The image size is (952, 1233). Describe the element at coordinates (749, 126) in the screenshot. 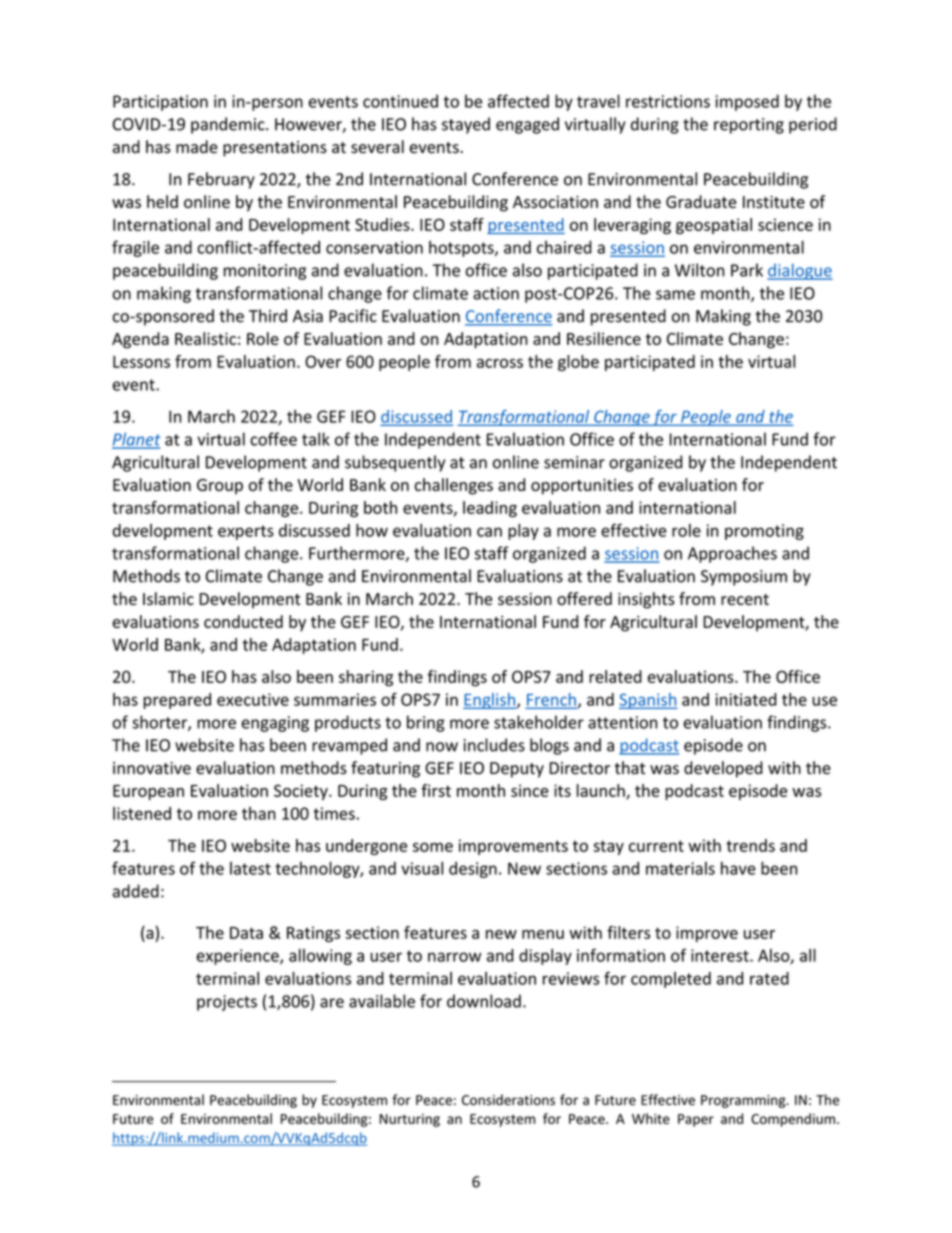

I see `reporting` at that location.
